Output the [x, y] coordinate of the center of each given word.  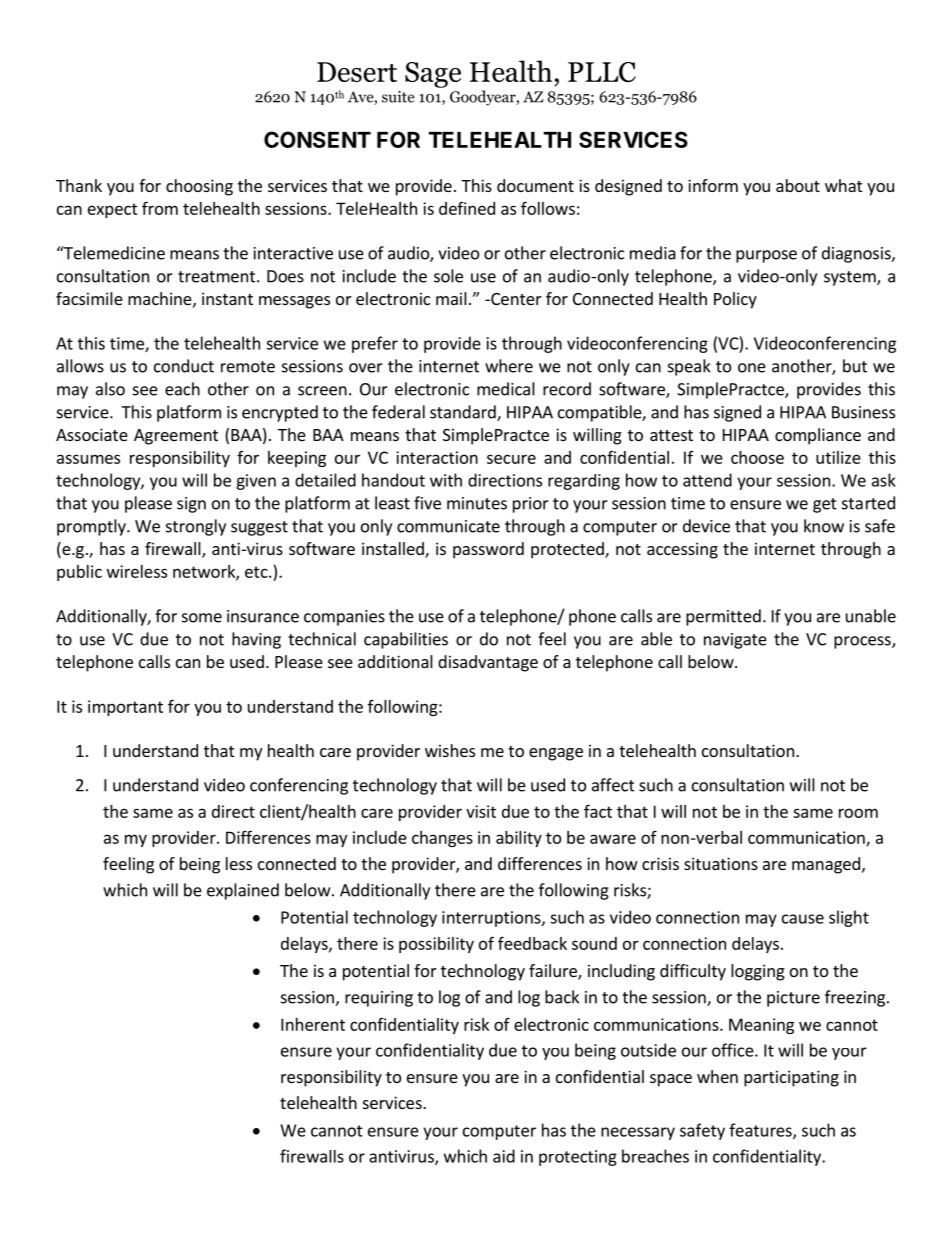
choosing [199, 187]
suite [398, 97]
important [125, 708]
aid [504, 1156]
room [858, 813]
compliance [818, 436]
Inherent [313, 1024]
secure [511, 459]
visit [481, 811]
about [798, 185]
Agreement [176, 437]
